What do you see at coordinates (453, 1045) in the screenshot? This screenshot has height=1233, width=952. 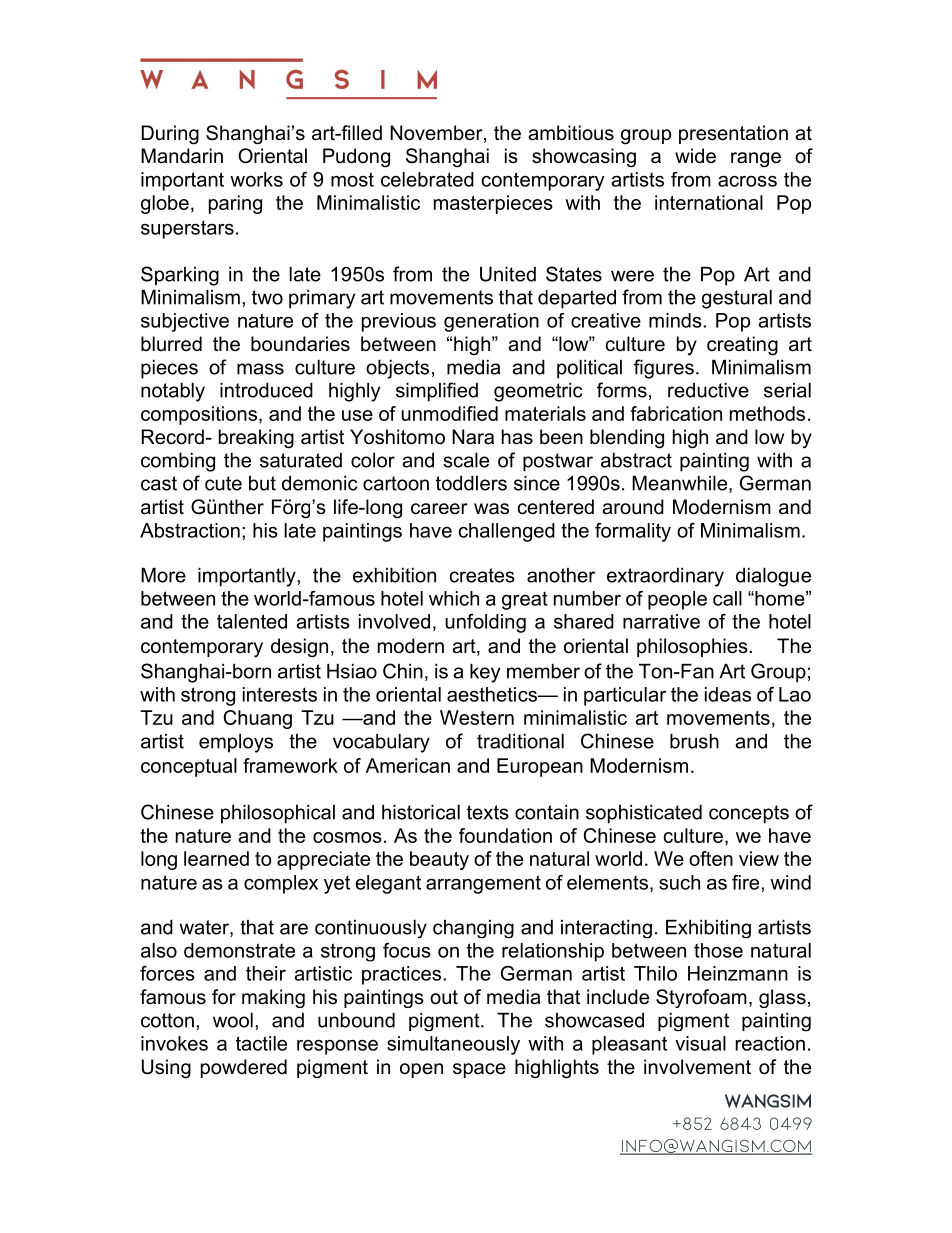 I see `simultaneously` at bounding box center [453, 1045].
